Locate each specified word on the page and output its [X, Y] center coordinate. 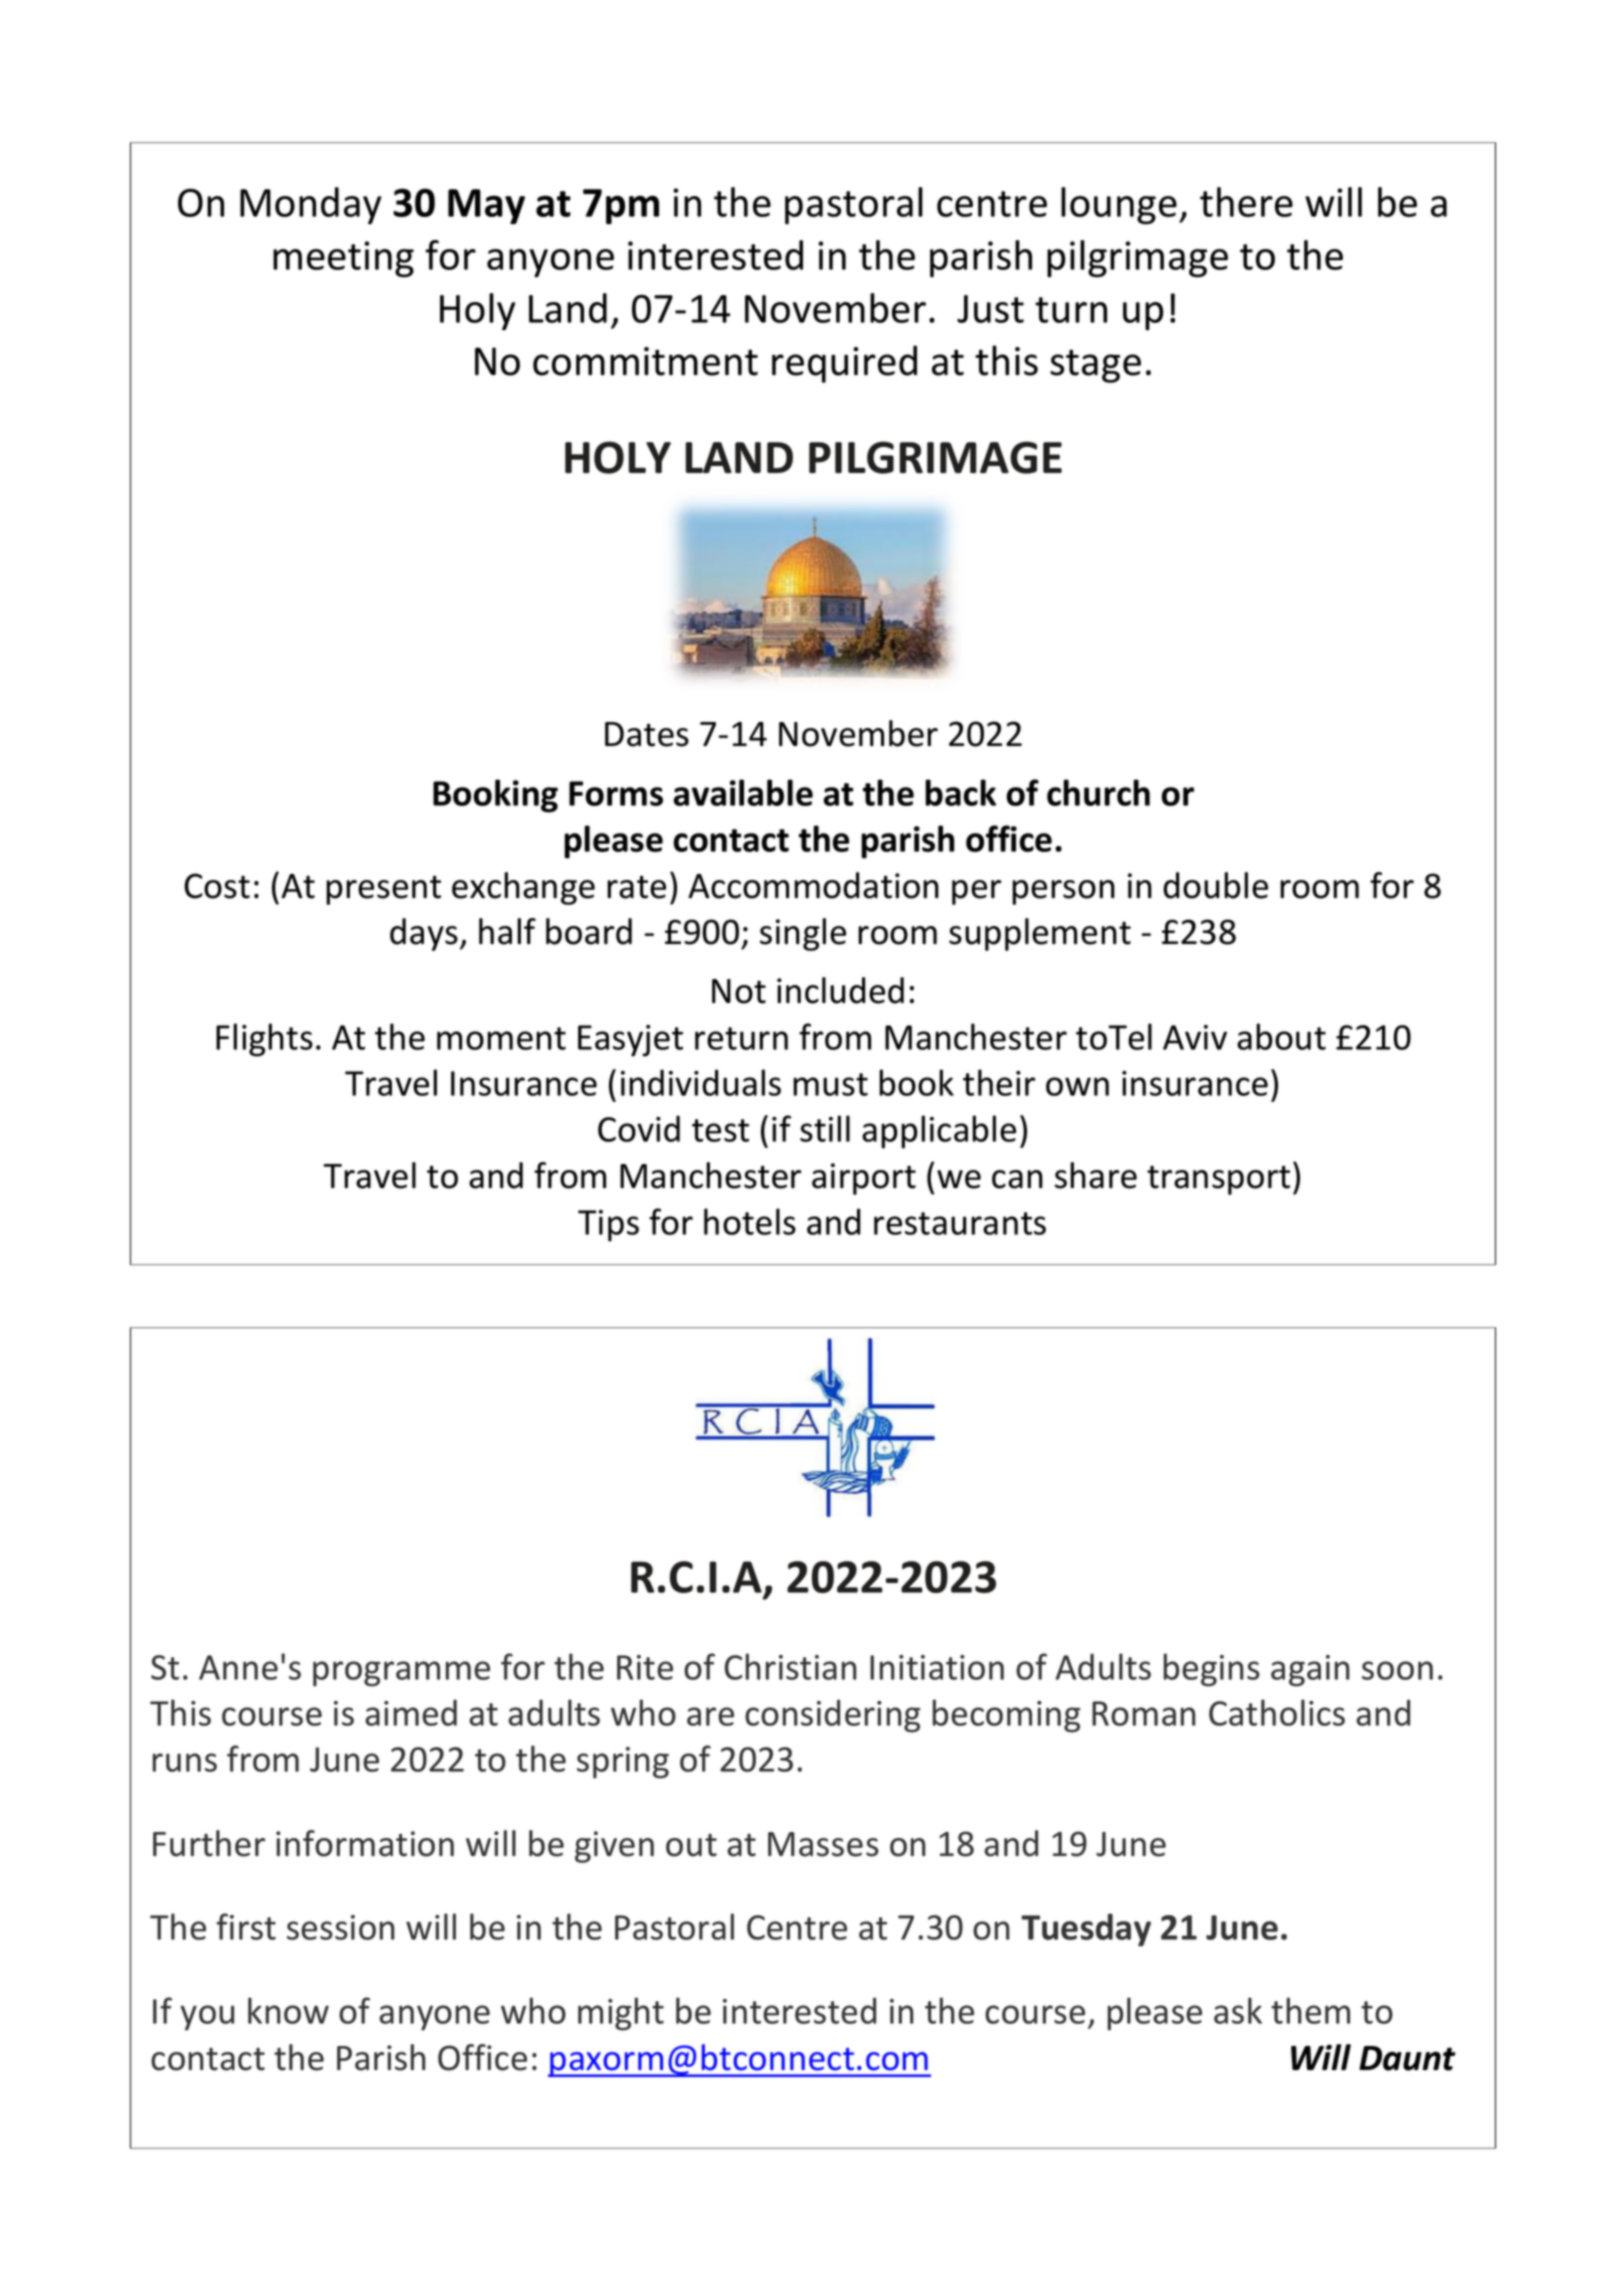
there [1246, 202]
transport [1218, 1180]
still [825, 1128]
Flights [264, 1040]
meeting [343, 259]
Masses [823, 1844]
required [844, 364]
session [340, 1927]
